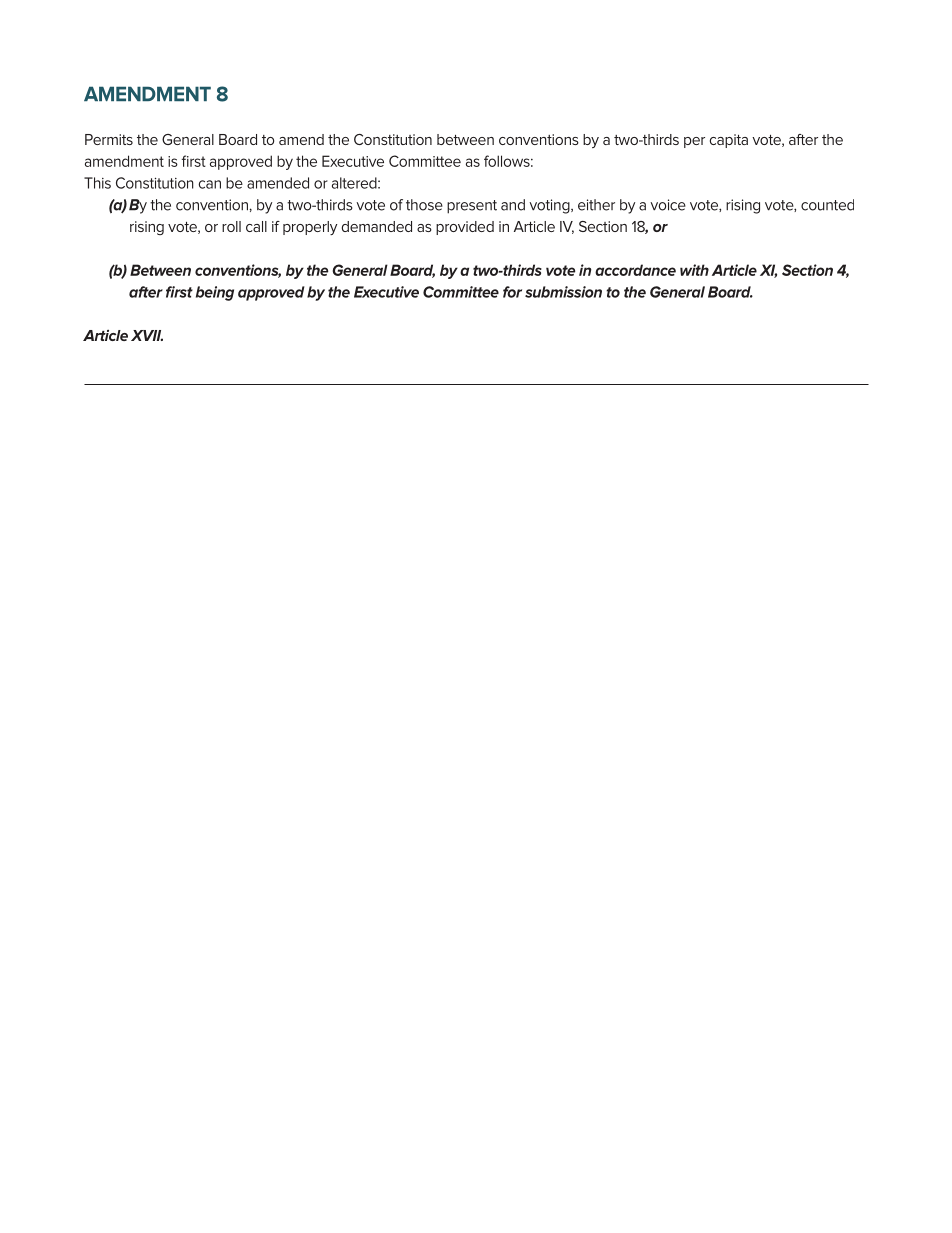 This screenshot has height=1233, width=952. I want to click on submission, so click(563, 292).
